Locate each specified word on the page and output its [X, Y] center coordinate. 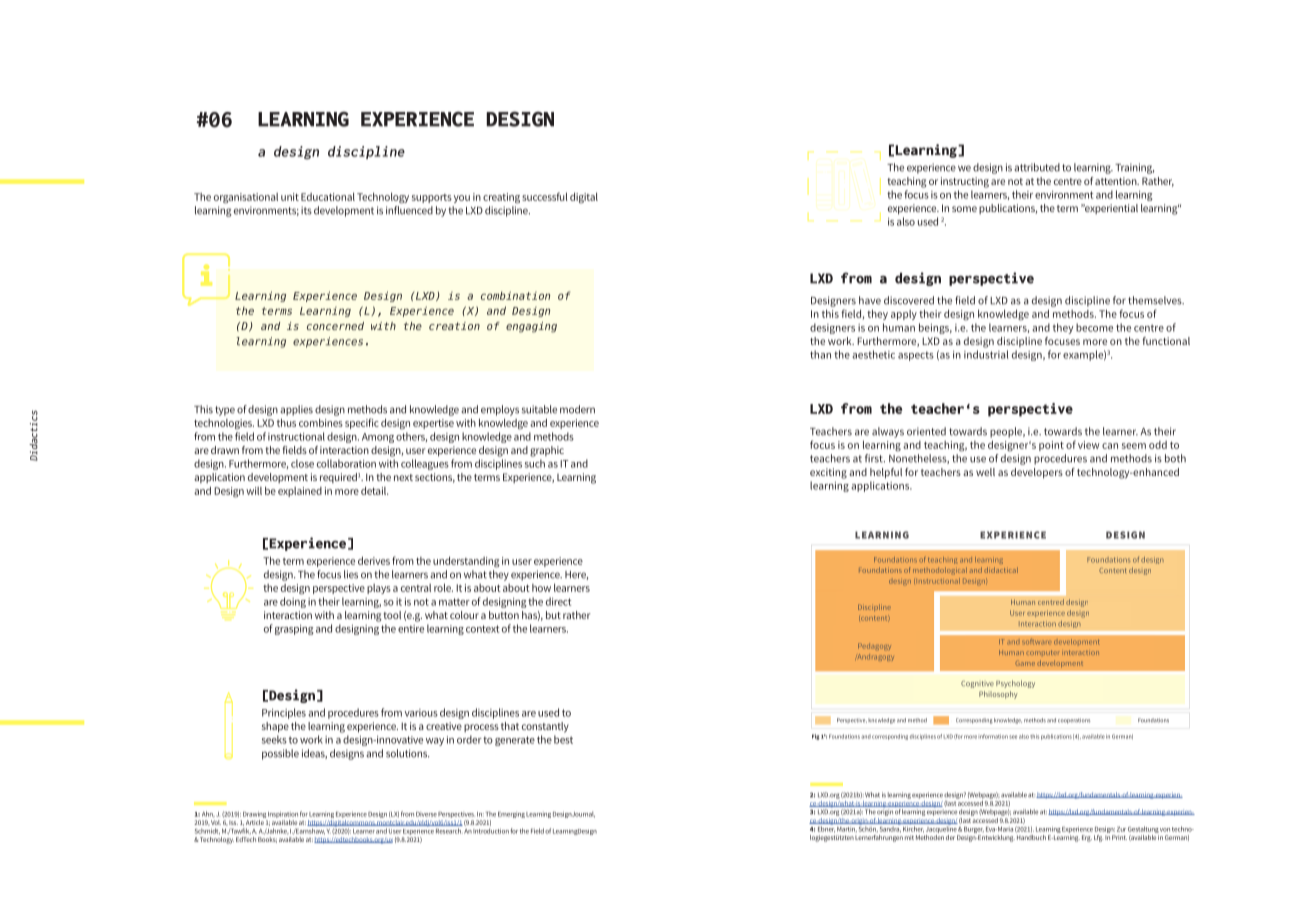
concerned [335, 326]
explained [300, 492]
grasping [294, 630]
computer [1043, 652]
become [1094, 327]
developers [1037, 473]
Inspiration [283, 814]
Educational [328, 196]
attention [1117, 181]
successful [545, 196]
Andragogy [876, 657]
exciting [828, 473]
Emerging [511, 815]
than [820, 354]
